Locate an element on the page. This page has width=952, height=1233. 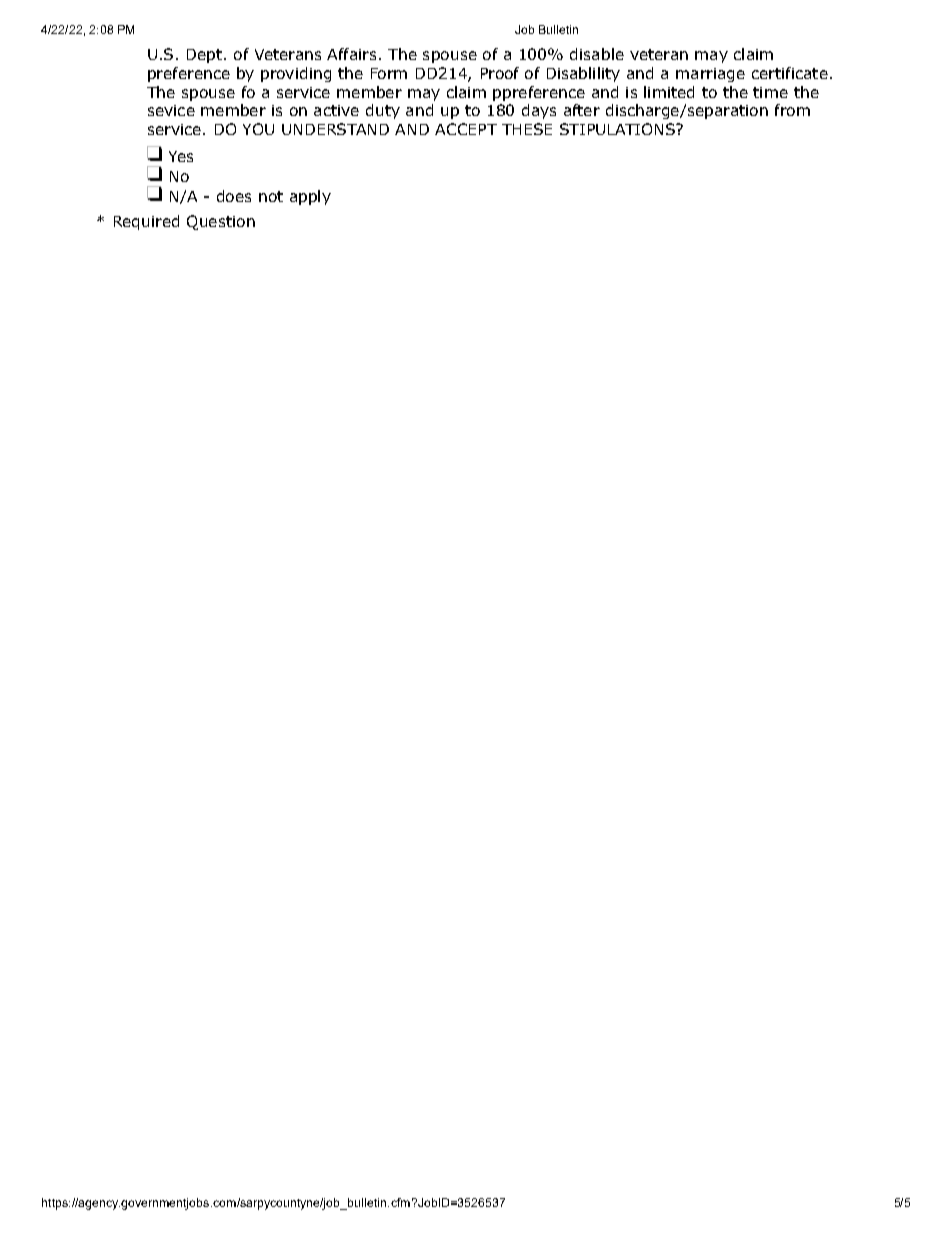
Question is located at coordinates (221, 222).
